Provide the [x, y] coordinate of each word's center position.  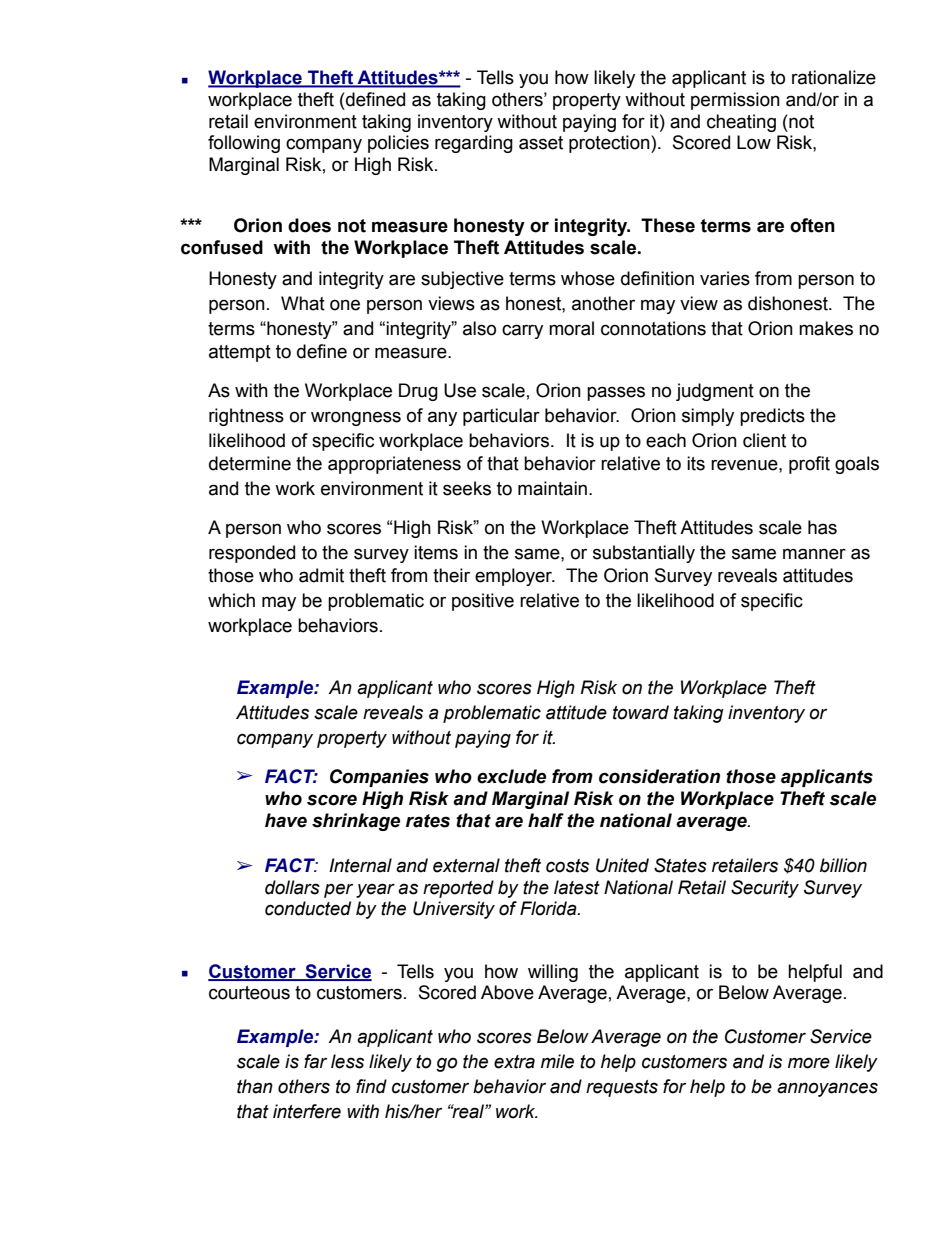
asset [541, 143]
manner [814, 554]
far [315, 1061]
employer [515, 577]
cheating [741, 123]
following [244, 144]
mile [557, 1061]
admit [321, 575]
